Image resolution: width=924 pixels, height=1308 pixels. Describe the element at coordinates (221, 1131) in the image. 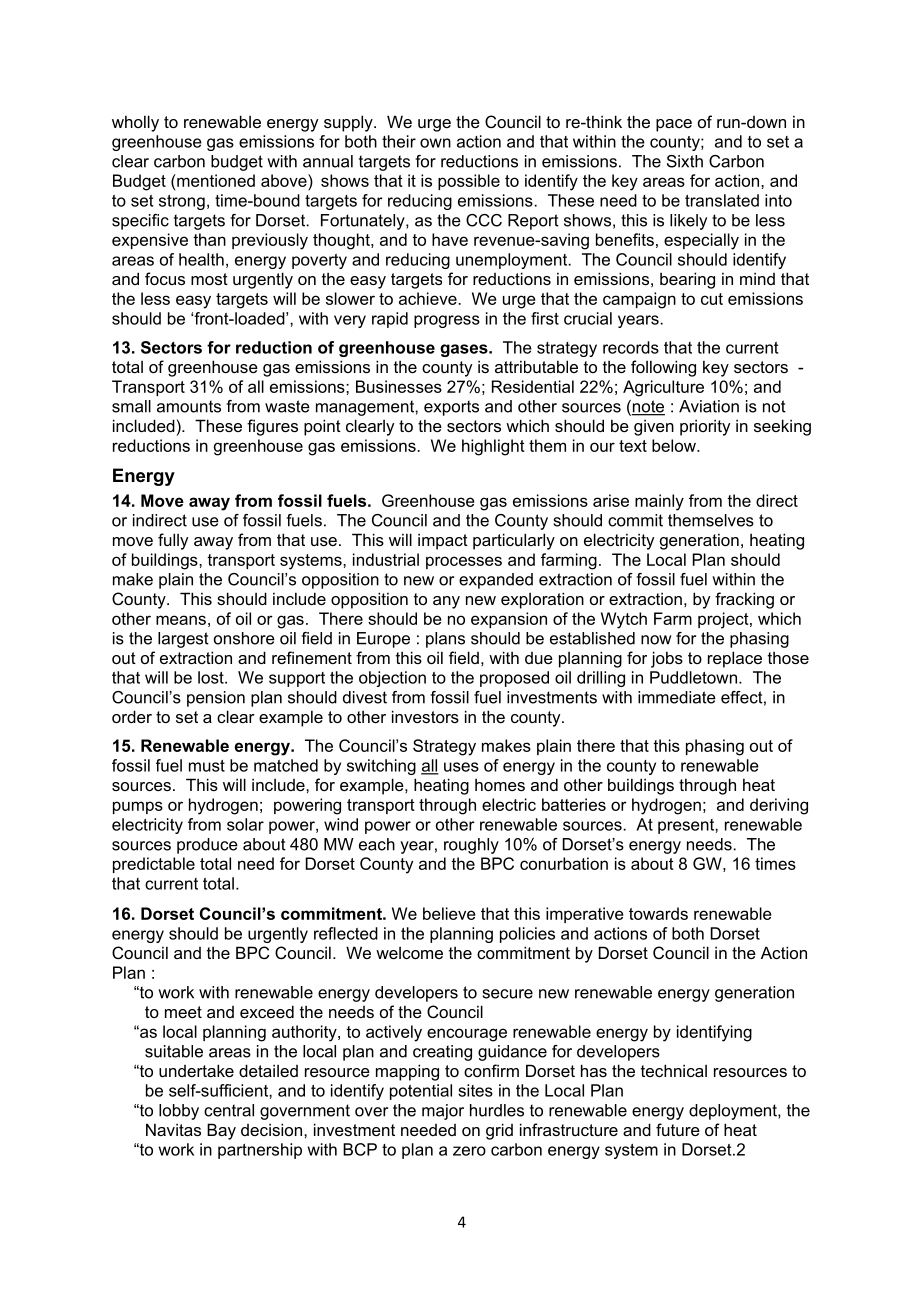

I see `Bay` at that location.
